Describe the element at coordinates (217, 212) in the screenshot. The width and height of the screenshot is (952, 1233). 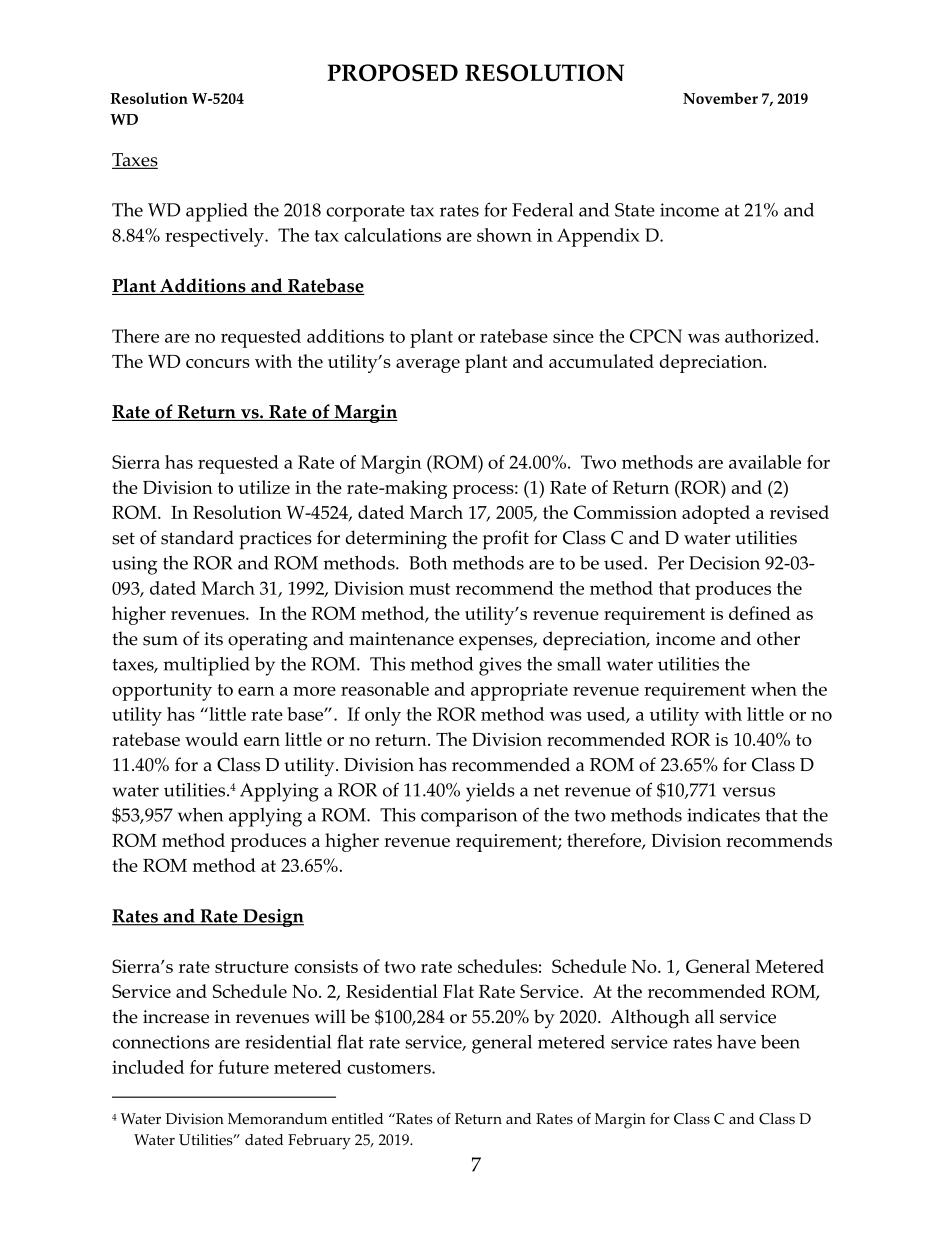
I see `applied` at that location.
